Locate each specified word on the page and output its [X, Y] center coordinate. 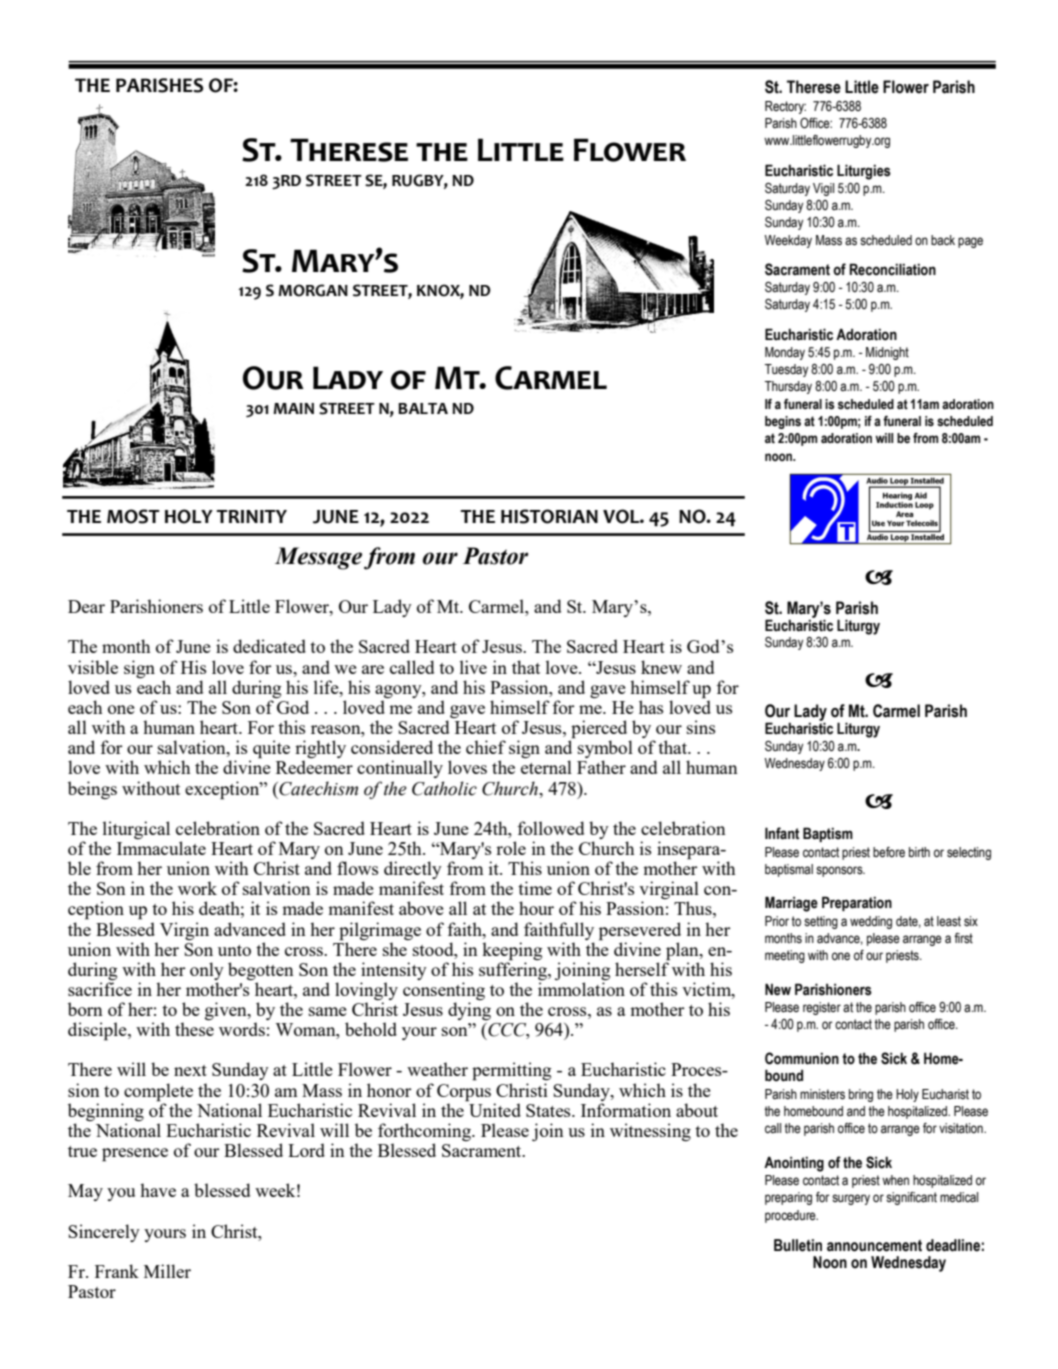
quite [271, 749]
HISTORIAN [549, 516]
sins [701, 727]
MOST [133, 516]
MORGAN [313, 290]
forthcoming [425, 1132]
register [822, 1008]
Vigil [823, 189]
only [207, 971]
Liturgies [864, 172]
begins [783, 422]
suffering [514, 970]
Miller [167, 1271]
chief [486, 747]
